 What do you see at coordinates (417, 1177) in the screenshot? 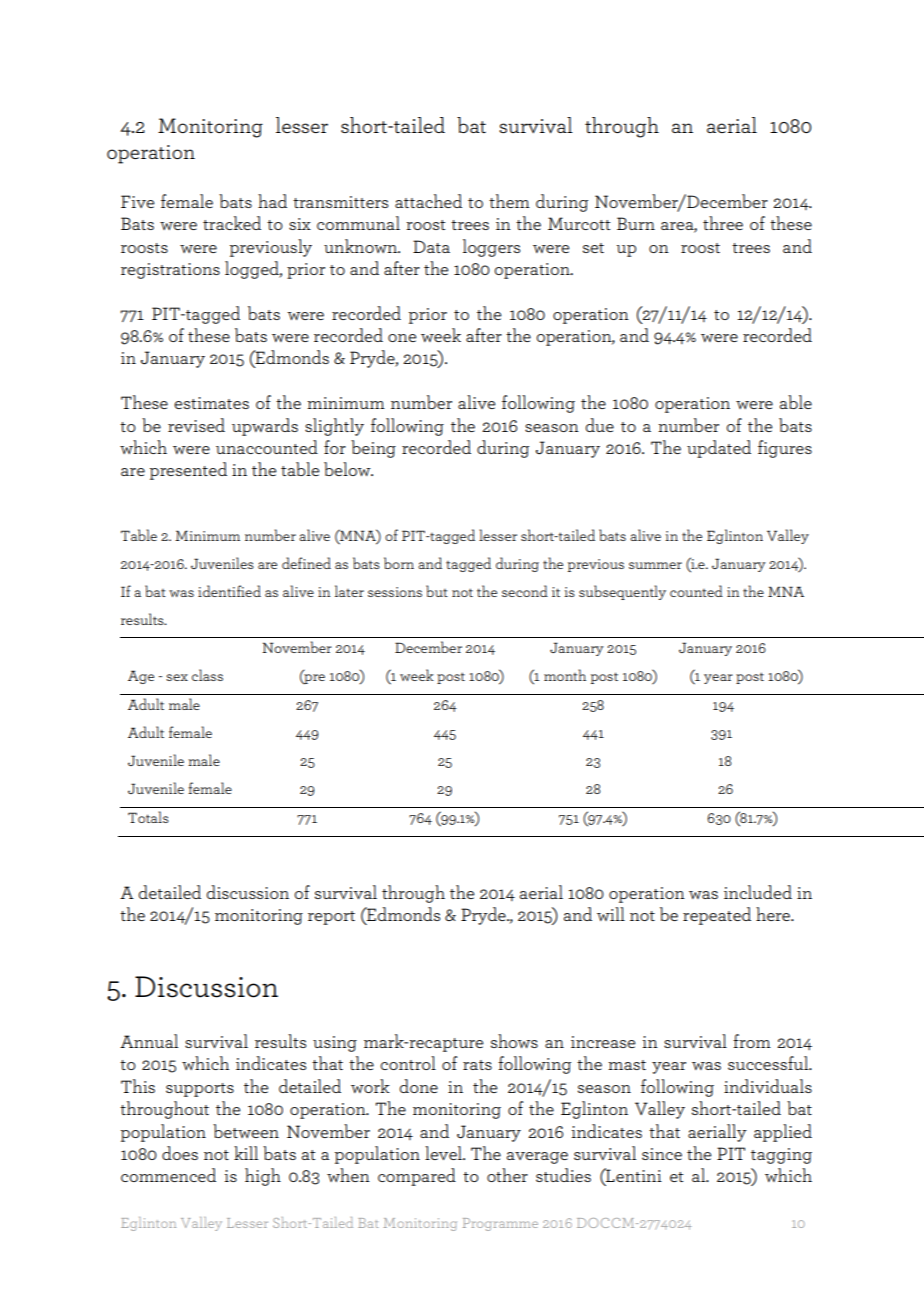
I see `compared` at bounding box center [417, 1177].
